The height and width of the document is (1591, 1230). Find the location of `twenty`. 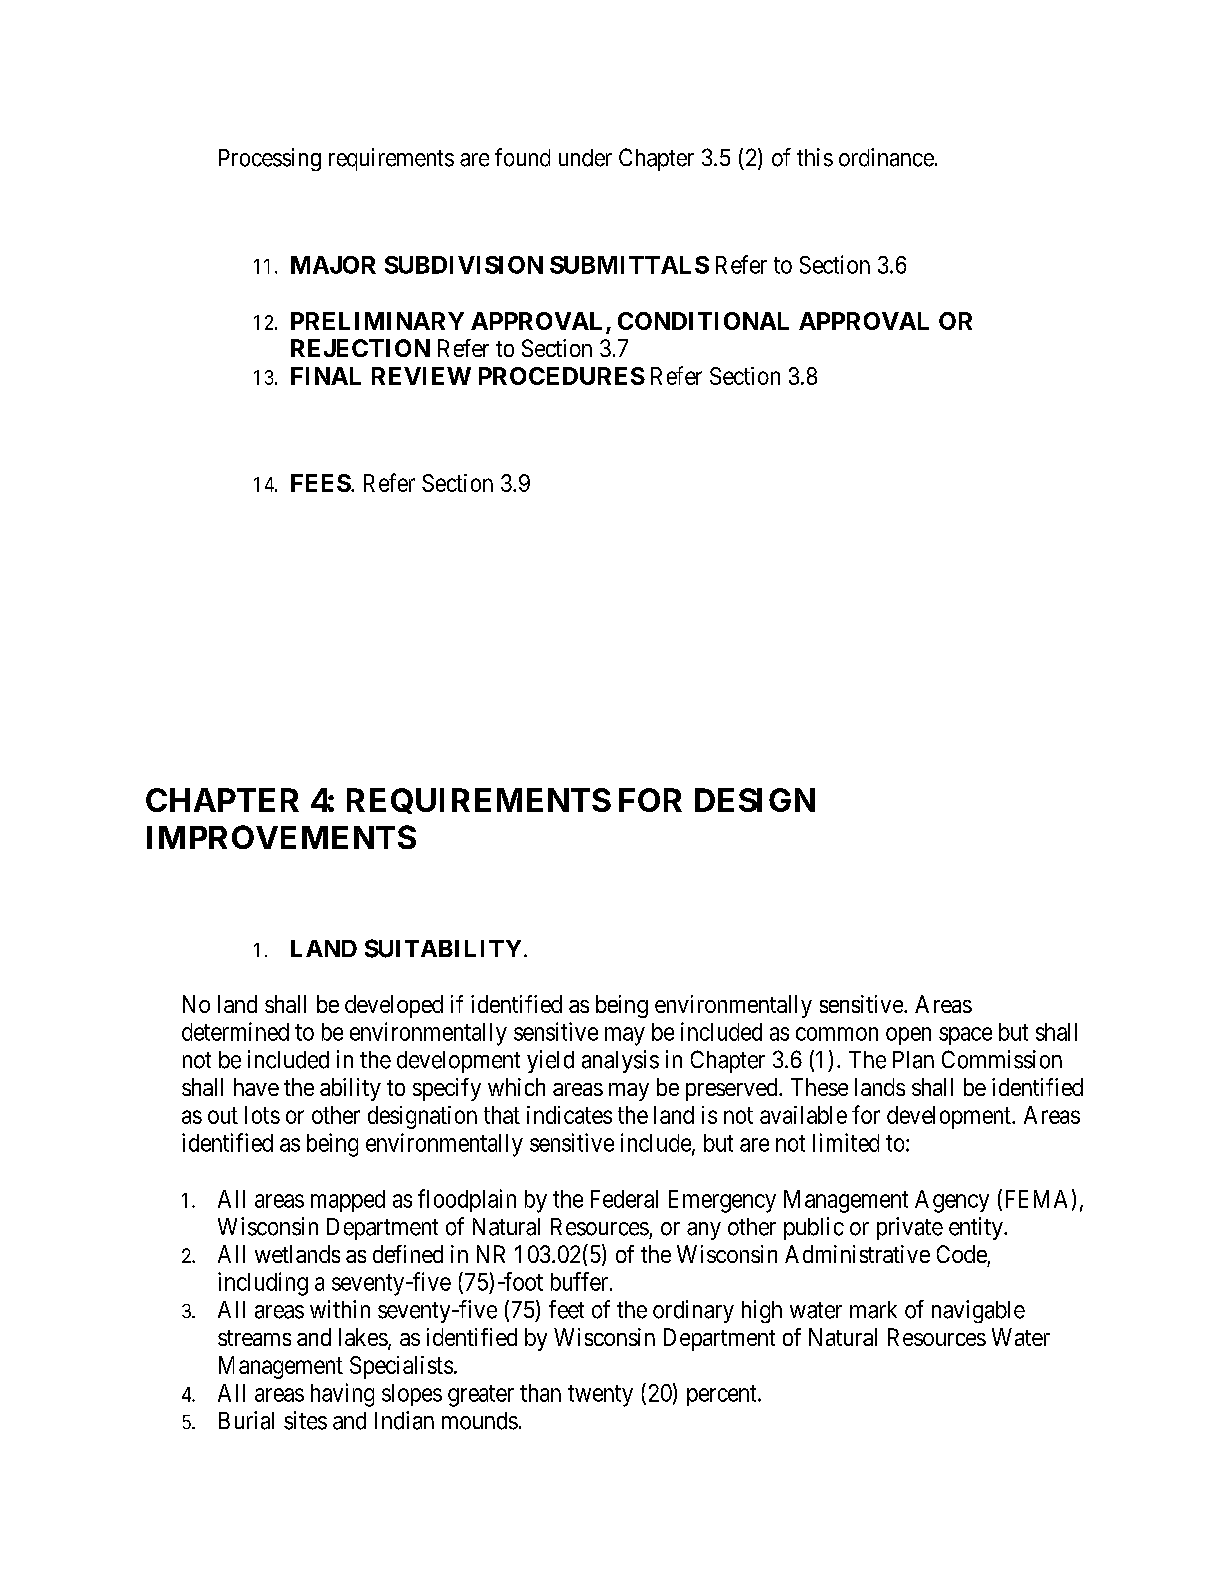

twenty is located at coordinates (600, 1396).
